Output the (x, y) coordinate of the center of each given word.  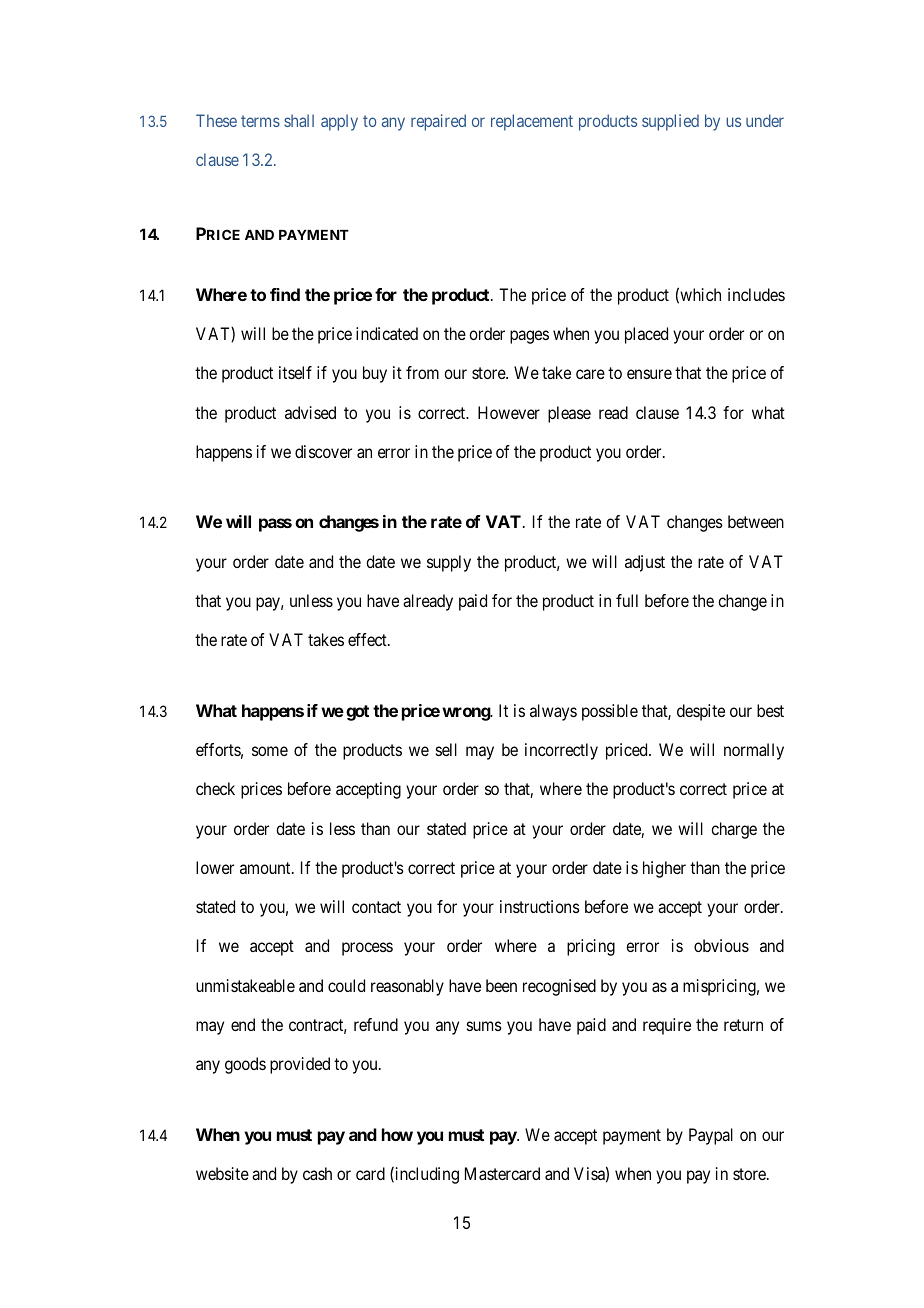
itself (295, 372)
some (270, 751)
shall (299, 120)
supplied (670, 122)
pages (529, 337)
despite (701, 712)
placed (646, 335)
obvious (721, 945)
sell (446, 749)
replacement (532, 122)
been (501, 985)
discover (323, 451)
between (756, 521)
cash (317, 1173)
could (346, 985)
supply (449, 563)
